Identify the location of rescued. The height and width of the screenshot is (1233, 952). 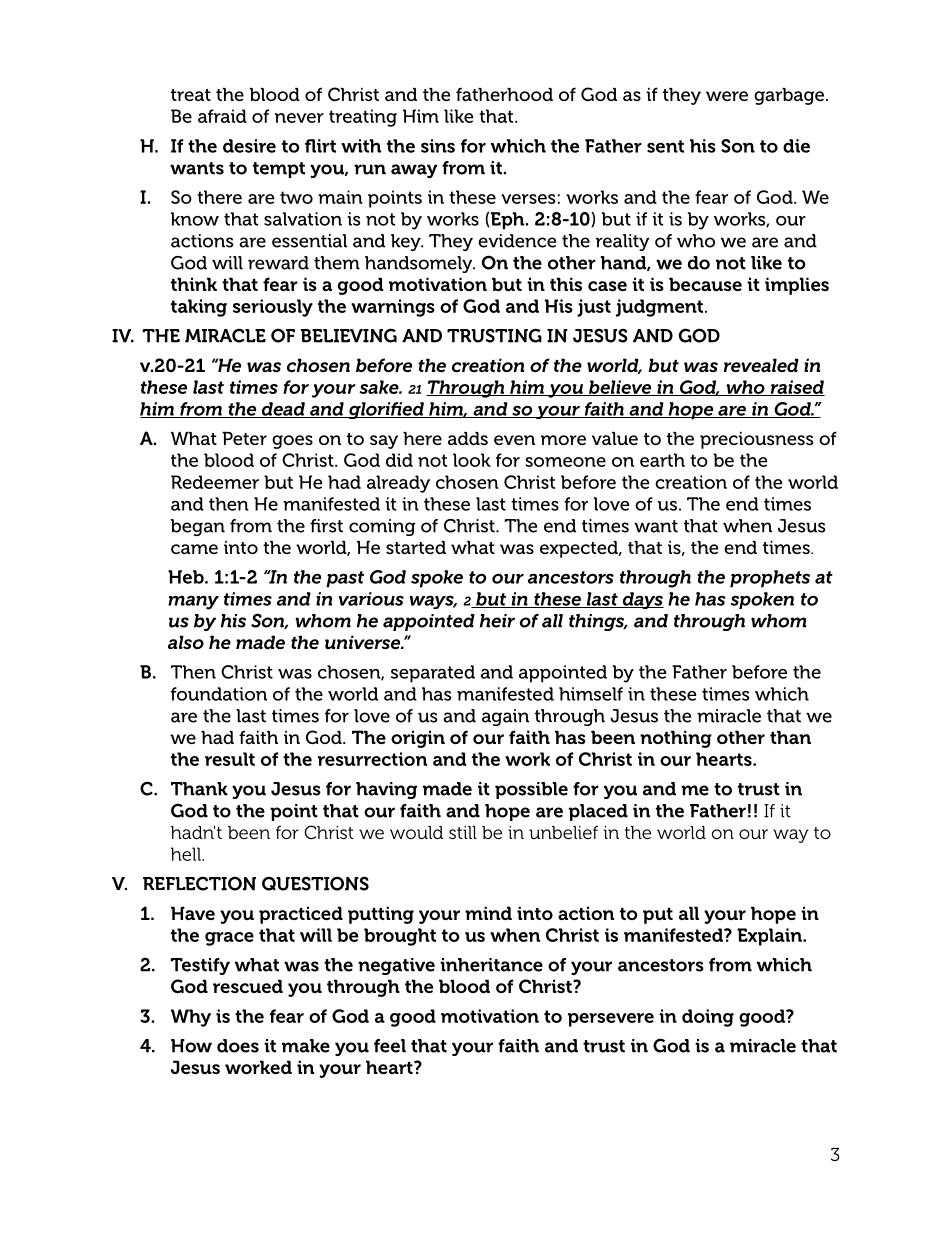
(248, 986).
